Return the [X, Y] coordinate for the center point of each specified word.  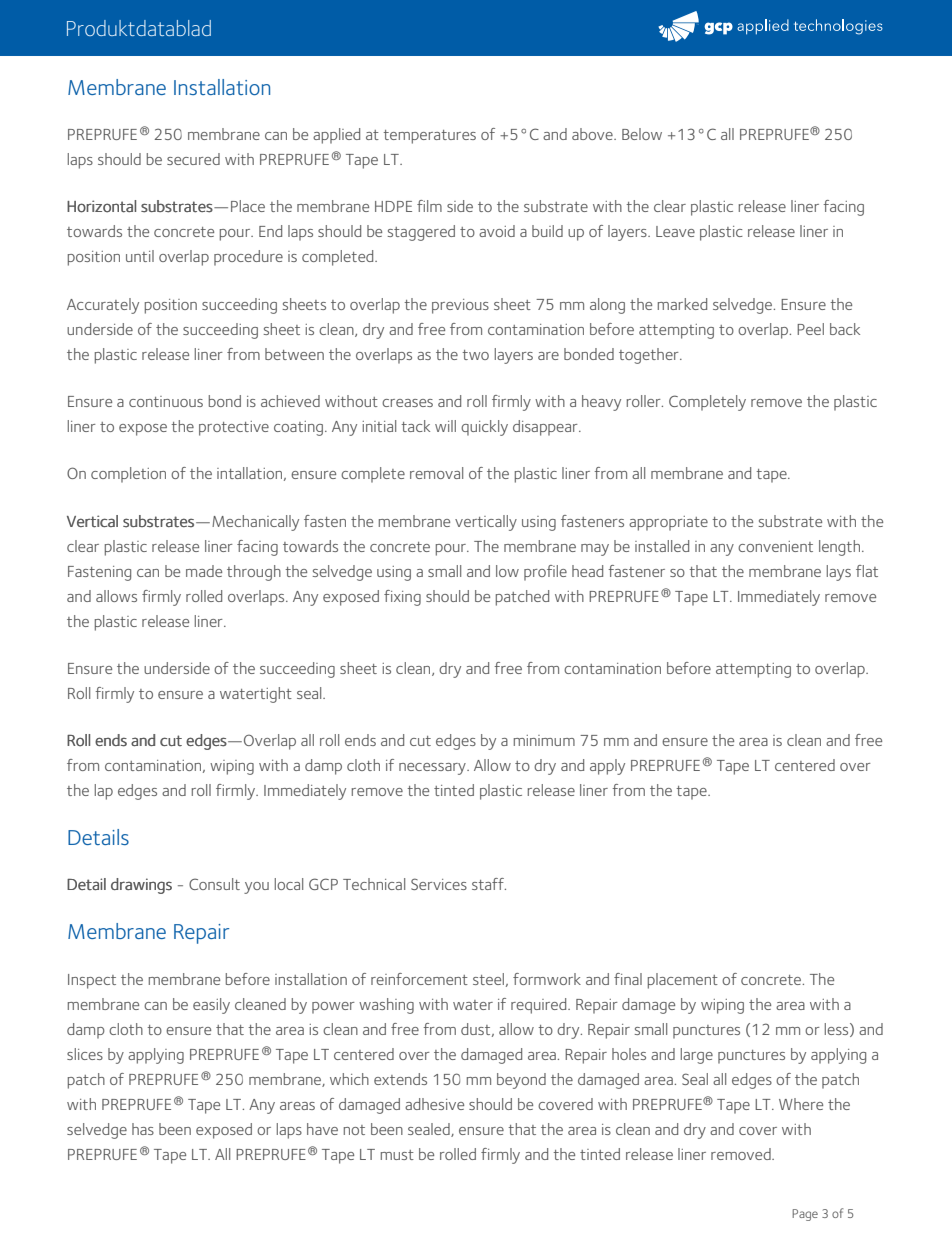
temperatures [429, 137]
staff [489, 884]
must [397, 1155]
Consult [214, 884]
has [143, 1129]
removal [436, 473]
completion [128, 475]
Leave [675, 231]
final [628, 979]
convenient [775, 546]
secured [193, 159]
